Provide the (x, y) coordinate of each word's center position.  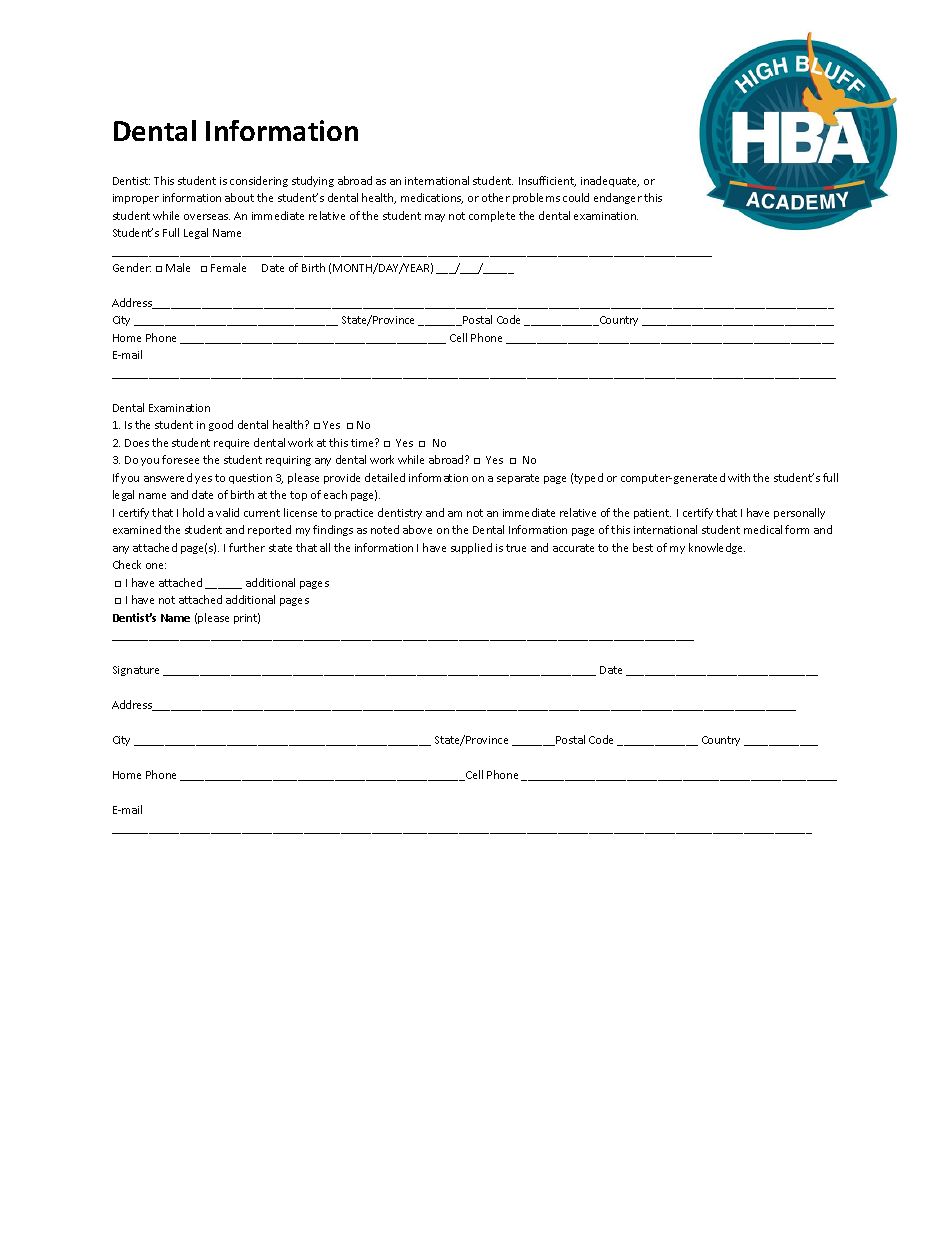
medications (432, 198)
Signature (136, 671)
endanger (618, 198)
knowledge (717, 548)
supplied (471, 548)
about (239, 197)
